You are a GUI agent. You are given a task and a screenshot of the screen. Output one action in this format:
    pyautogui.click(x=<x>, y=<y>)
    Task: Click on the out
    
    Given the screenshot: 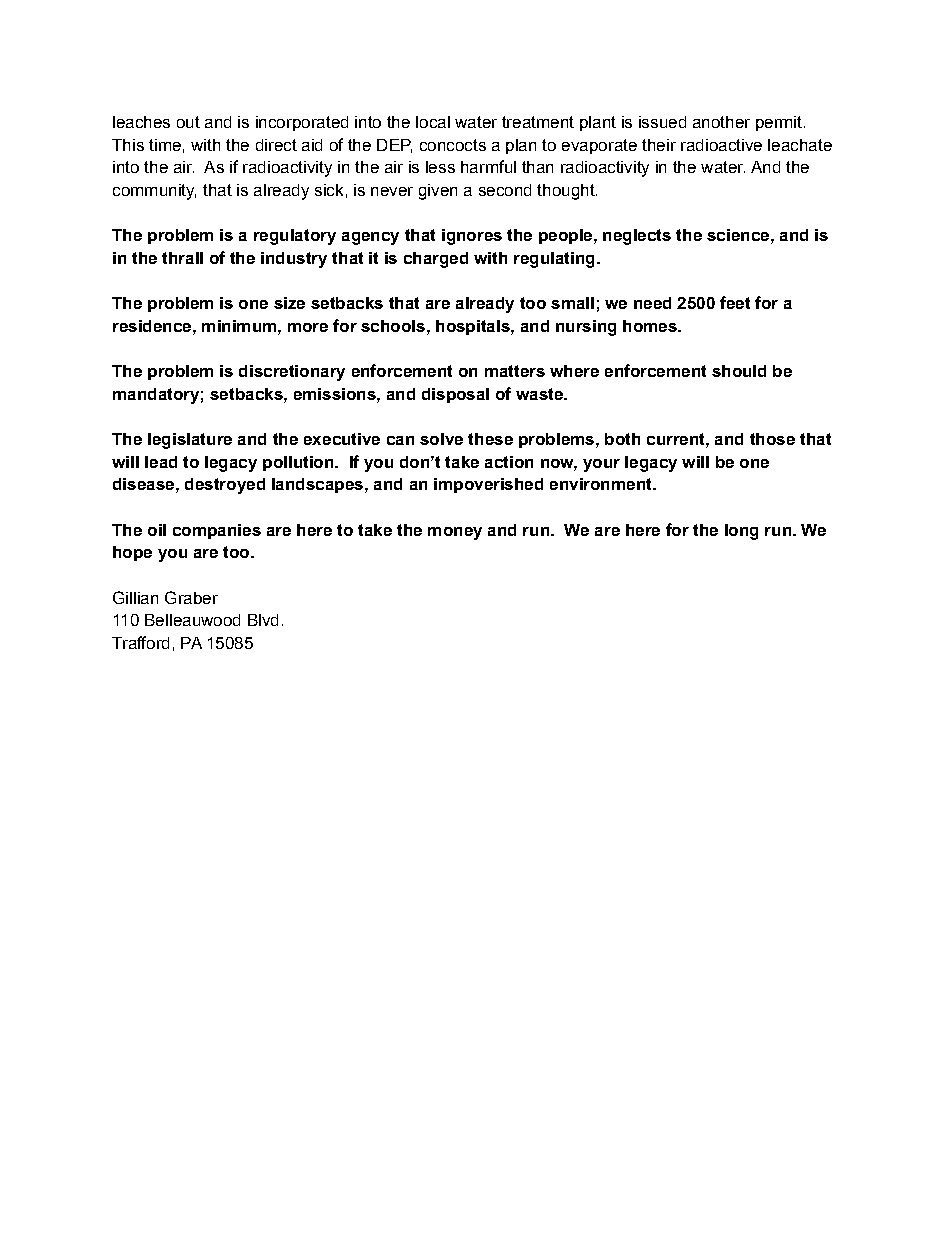 What is the action you would take?
    pyautogui.click(x=188, y=122)
